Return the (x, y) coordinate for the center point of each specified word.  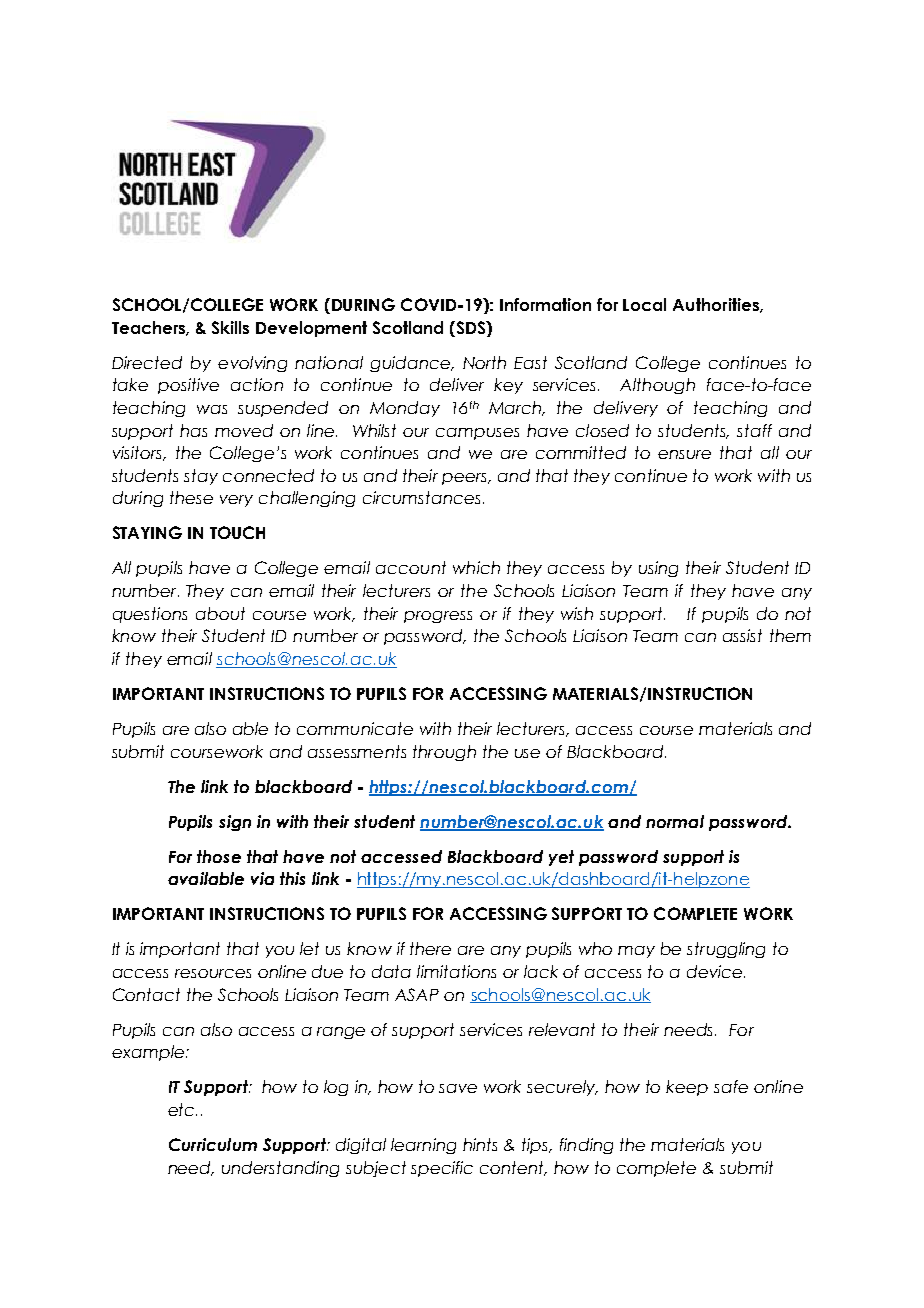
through (444, 753)
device (716, 971)
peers (465, 479)
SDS (471, 327)
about (220, 613)
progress (438, 617)
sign (235, 823)
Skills (230, 327)
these (191, 497)
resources (213, 973)
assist (742, 635)
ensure (684, 454)
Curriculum (213, 1144)
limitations (456, 971)
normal (675, 821)
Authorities (717, 305)
